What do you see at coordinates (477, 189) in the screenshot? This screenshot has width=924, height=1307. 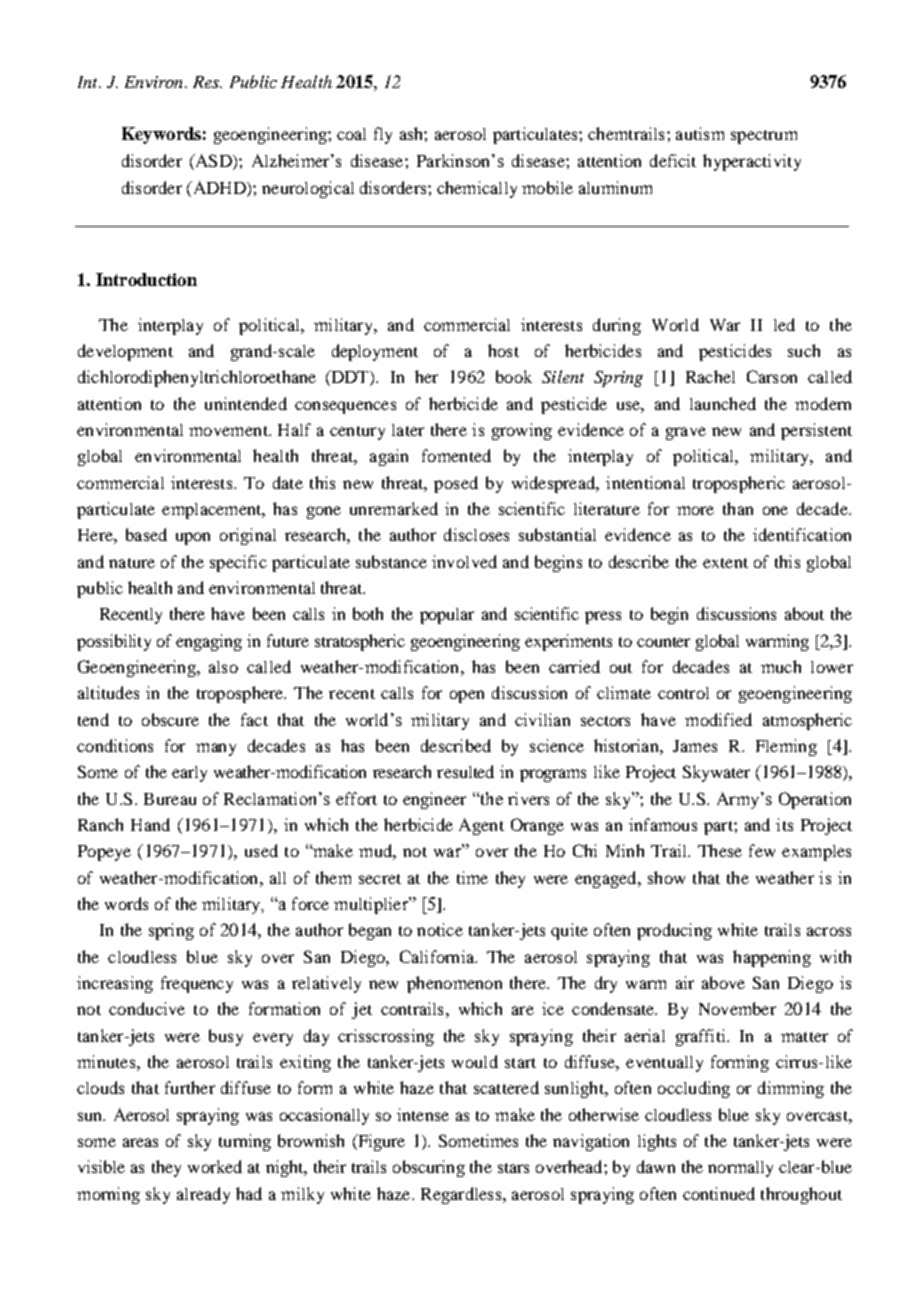 I see `chemically` at bounding box center [477, 189].
